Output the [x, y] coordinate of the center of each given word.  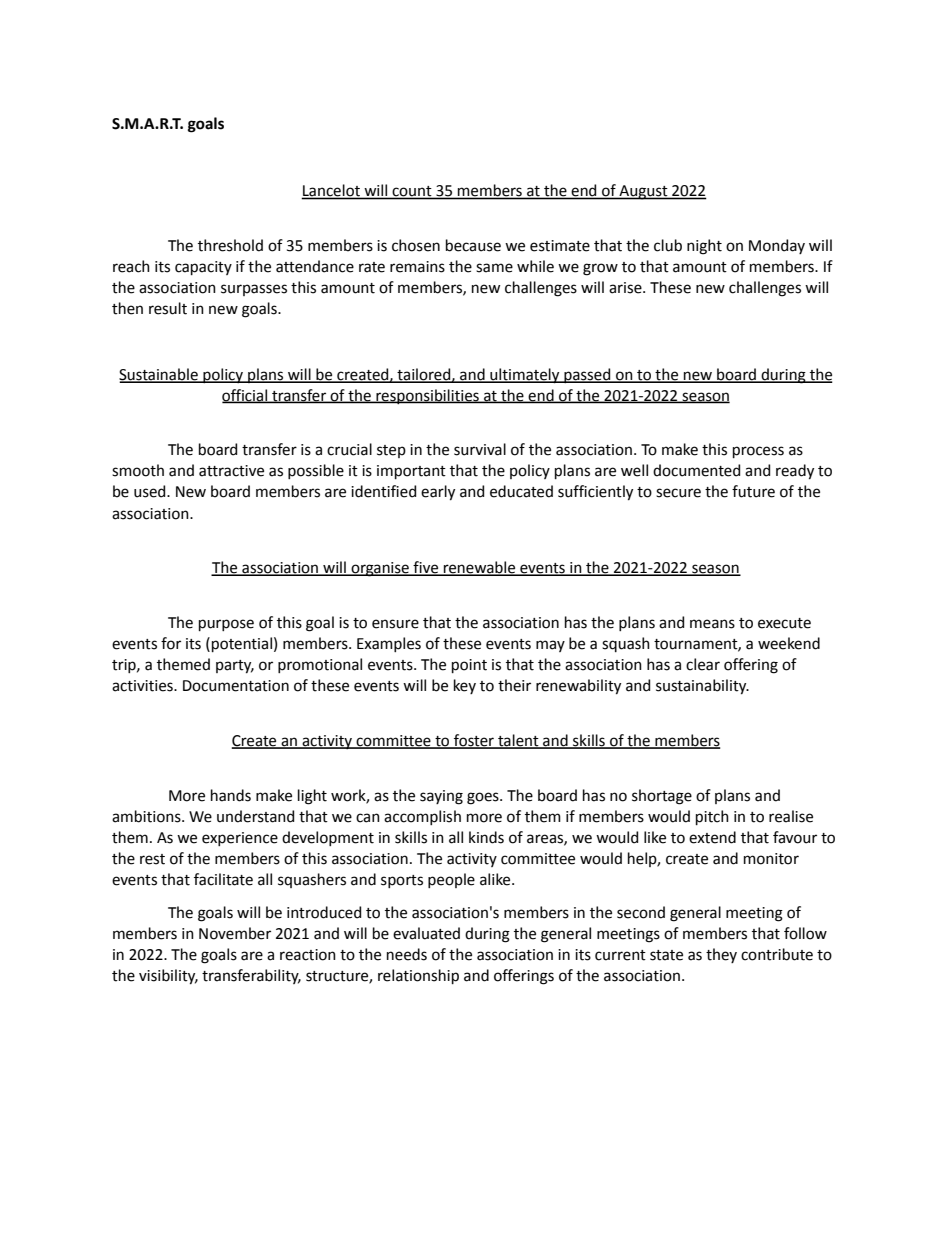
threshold [230, 245]
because [473, 245]
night [704, 247]
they [721, 955]
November [235, 933]
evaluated [426, 933]
